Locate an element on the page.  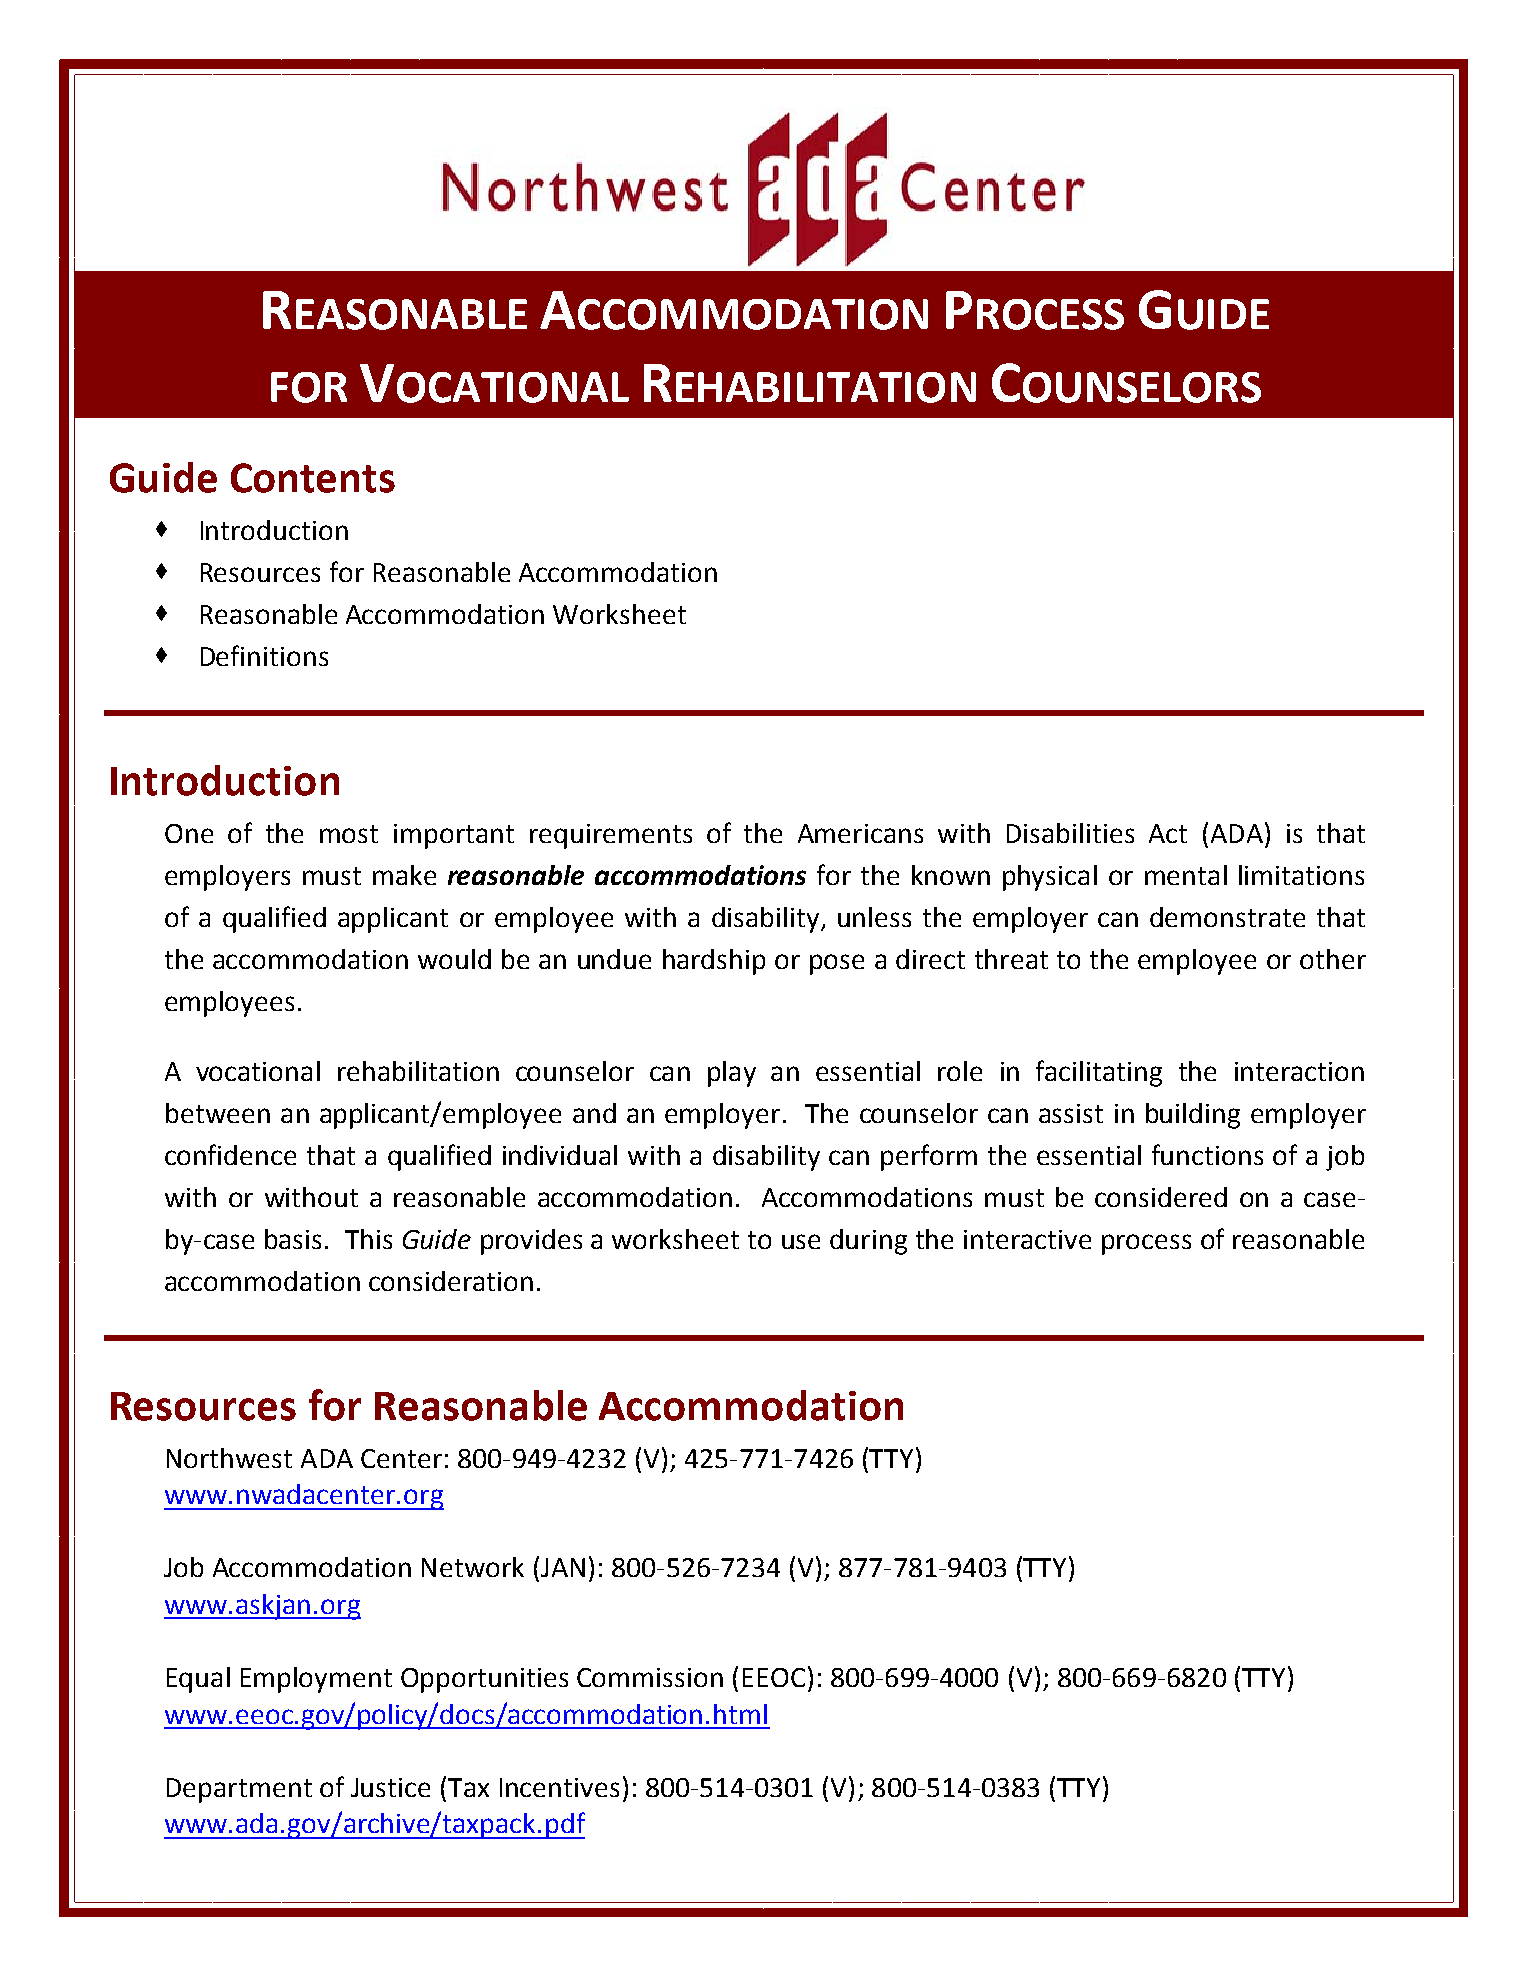
Justice is located at coordinates (390, 1787).
